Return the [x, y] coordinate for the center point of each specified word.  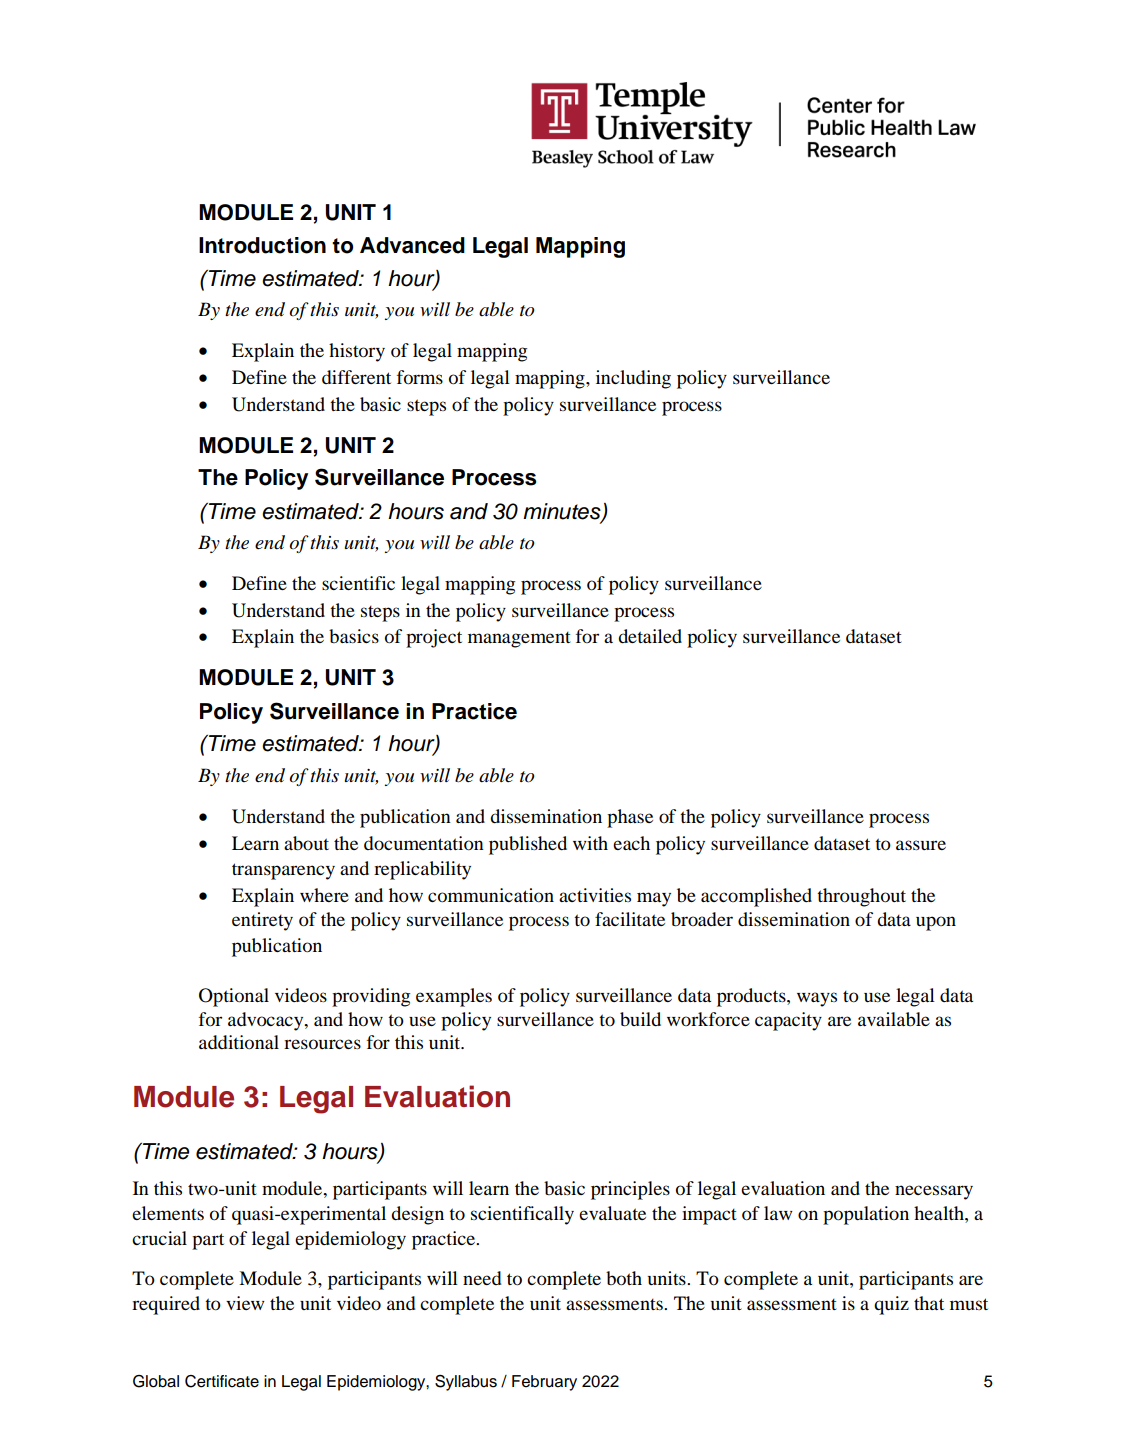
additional [239, 1042]
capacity [788, 1021]
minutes [563, 512]
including [633, 379]
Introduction [262, 245]
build [640, 1019]
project [434, 638]
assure [921, 845]
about [306, 843]
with [590, 843]
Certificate [222, 1381]
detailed [650, 636]
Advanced [412, 245]
